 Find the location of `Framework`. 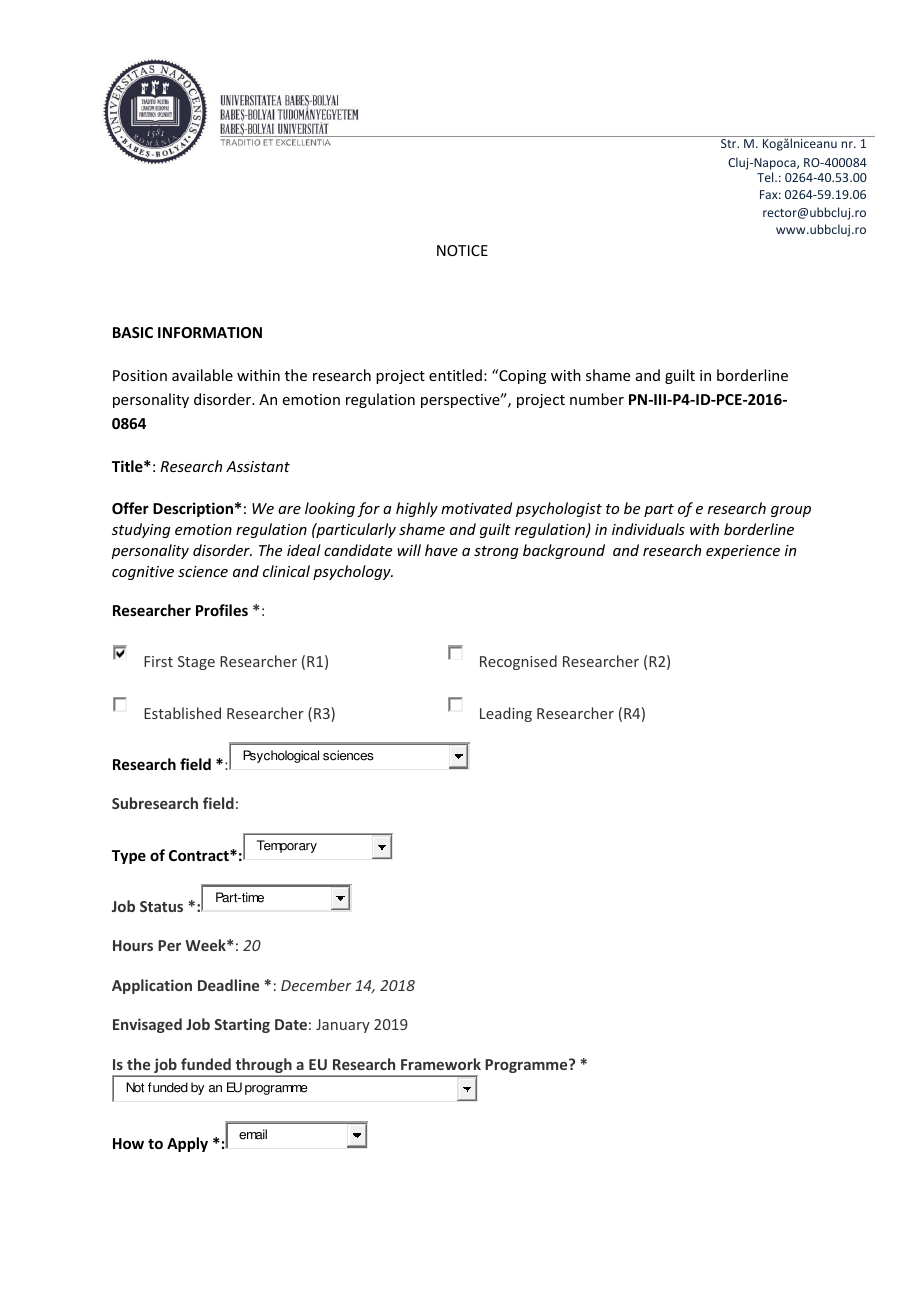

Framework is located at coordinates (441, 1064).
